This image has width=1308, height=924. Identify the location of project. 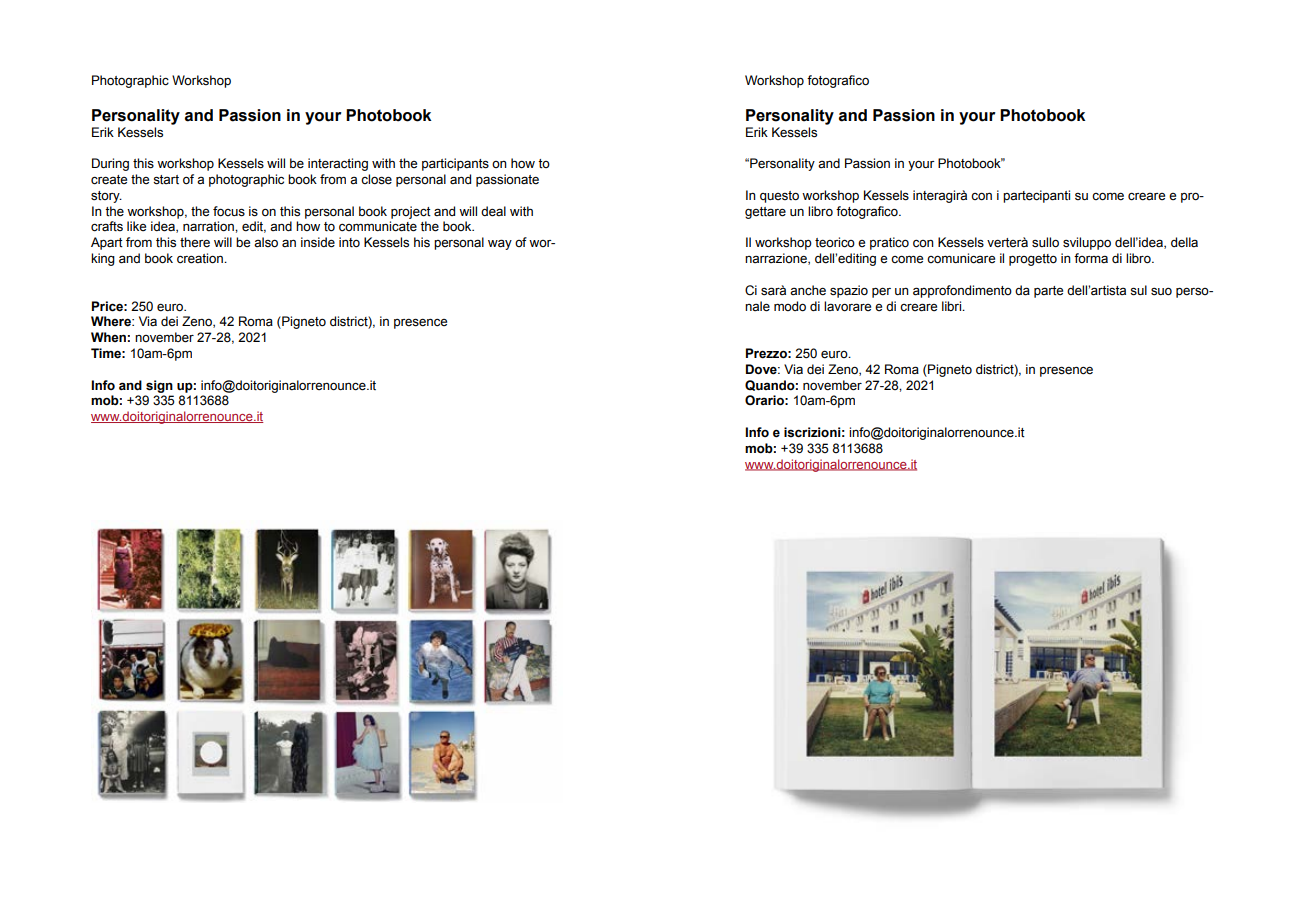
(411, 212).
